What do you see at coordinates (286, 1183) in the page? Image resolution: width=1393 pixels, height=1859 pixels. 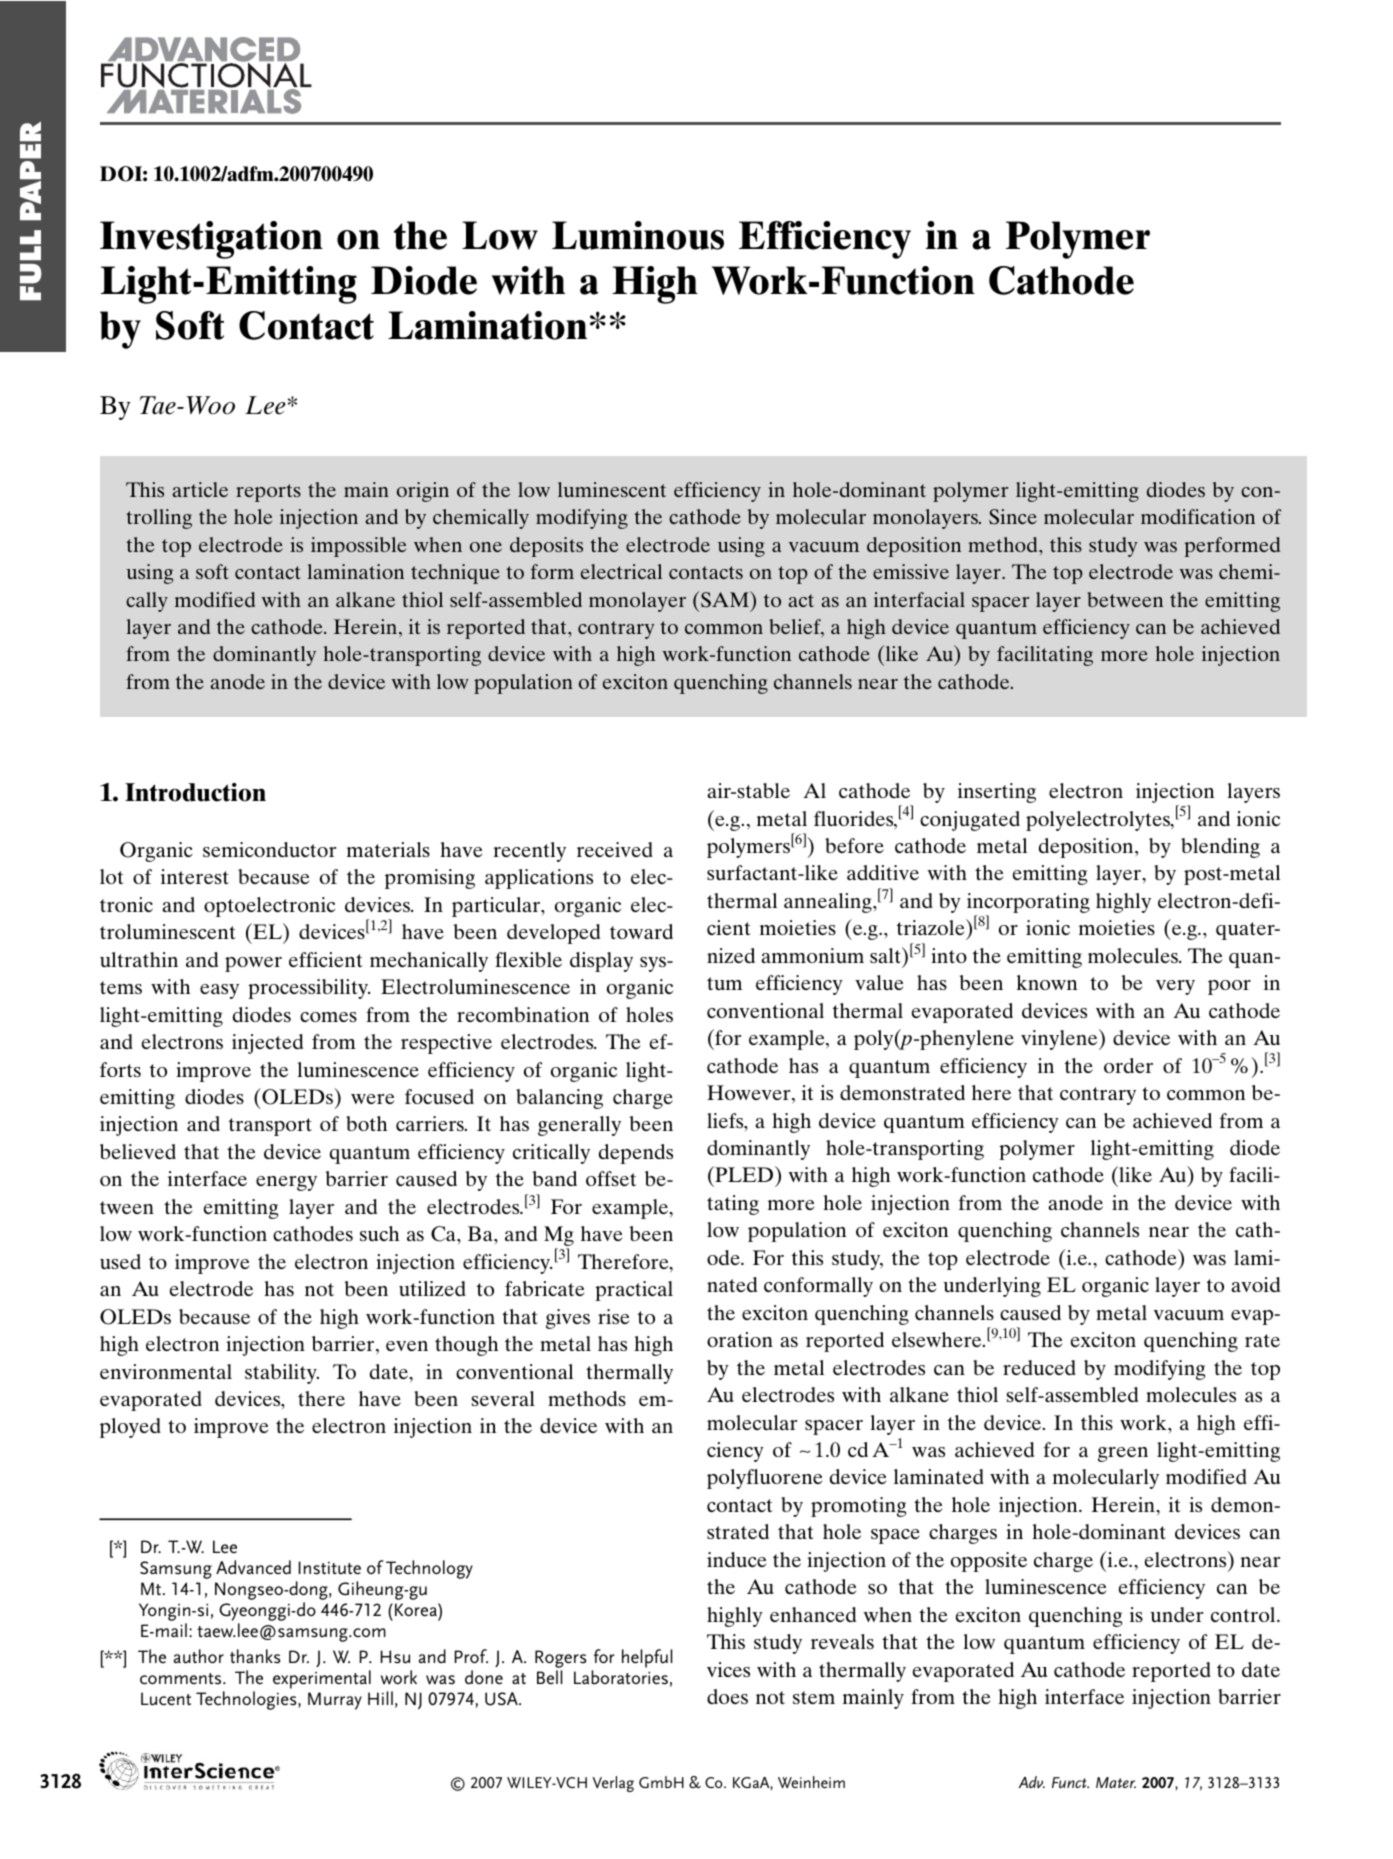 I see `energy` at bounding box center [286, 1183].
